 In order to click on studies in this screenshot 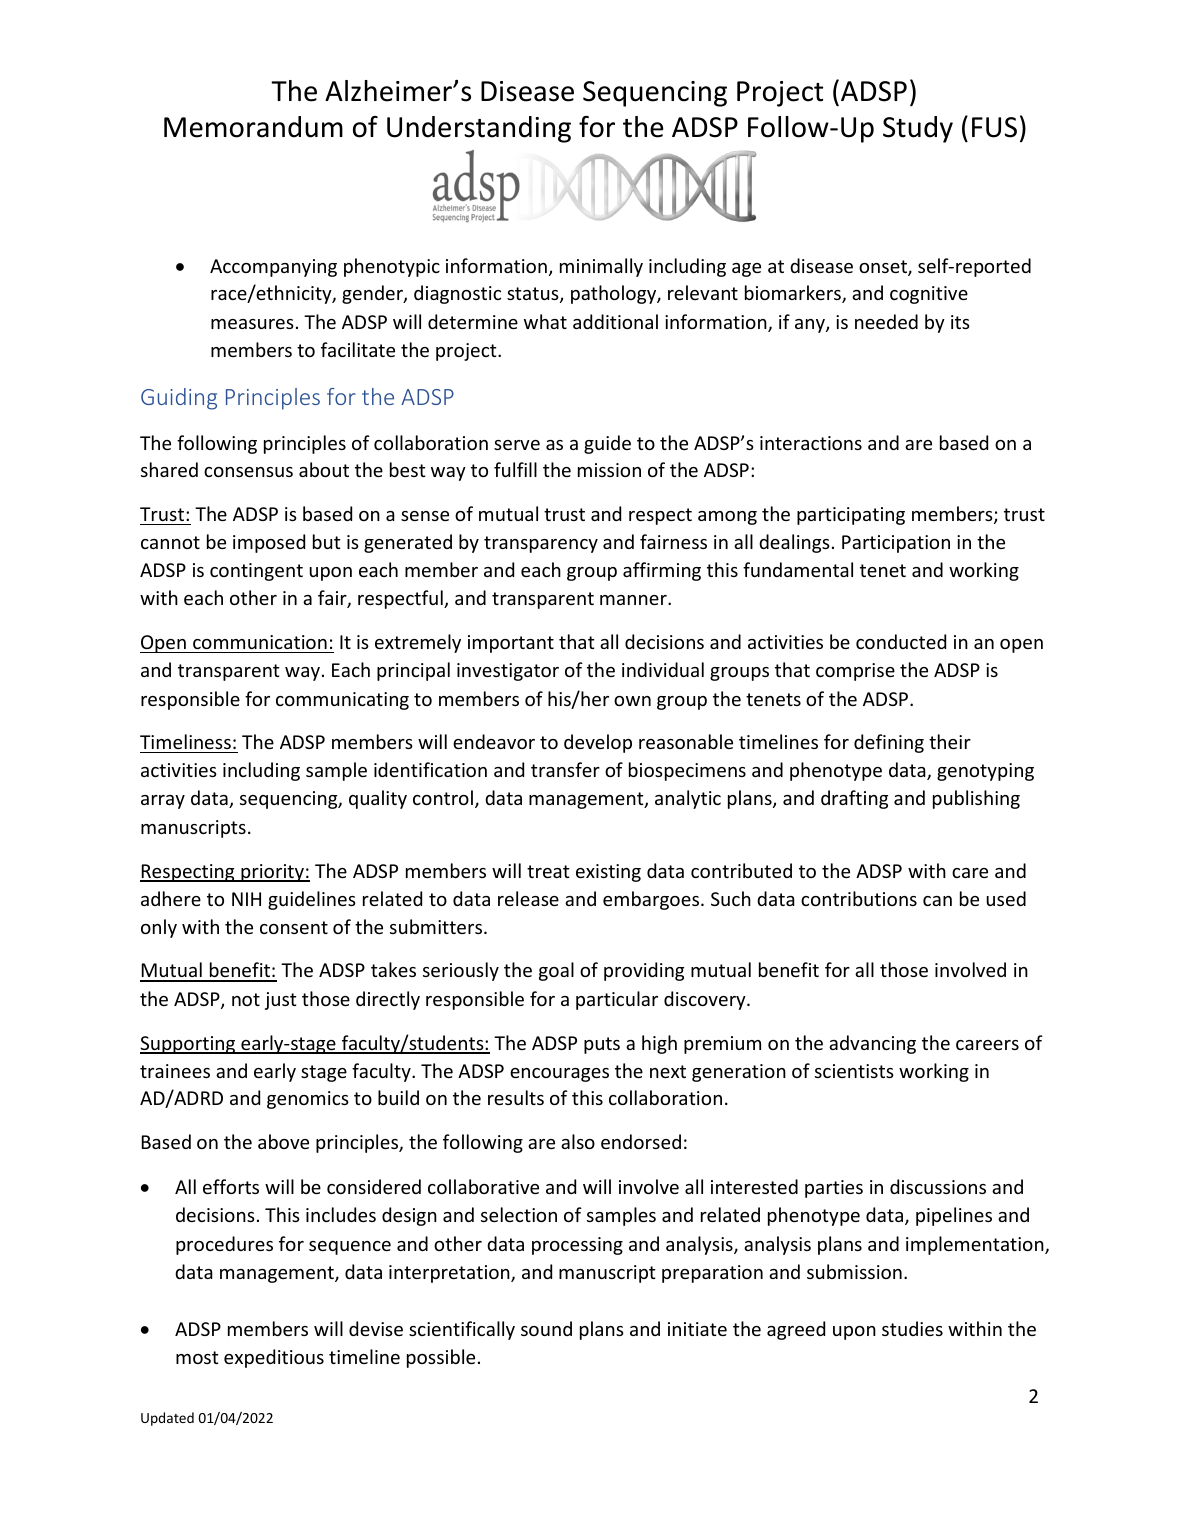, I will do `click(912, 1328)`.
